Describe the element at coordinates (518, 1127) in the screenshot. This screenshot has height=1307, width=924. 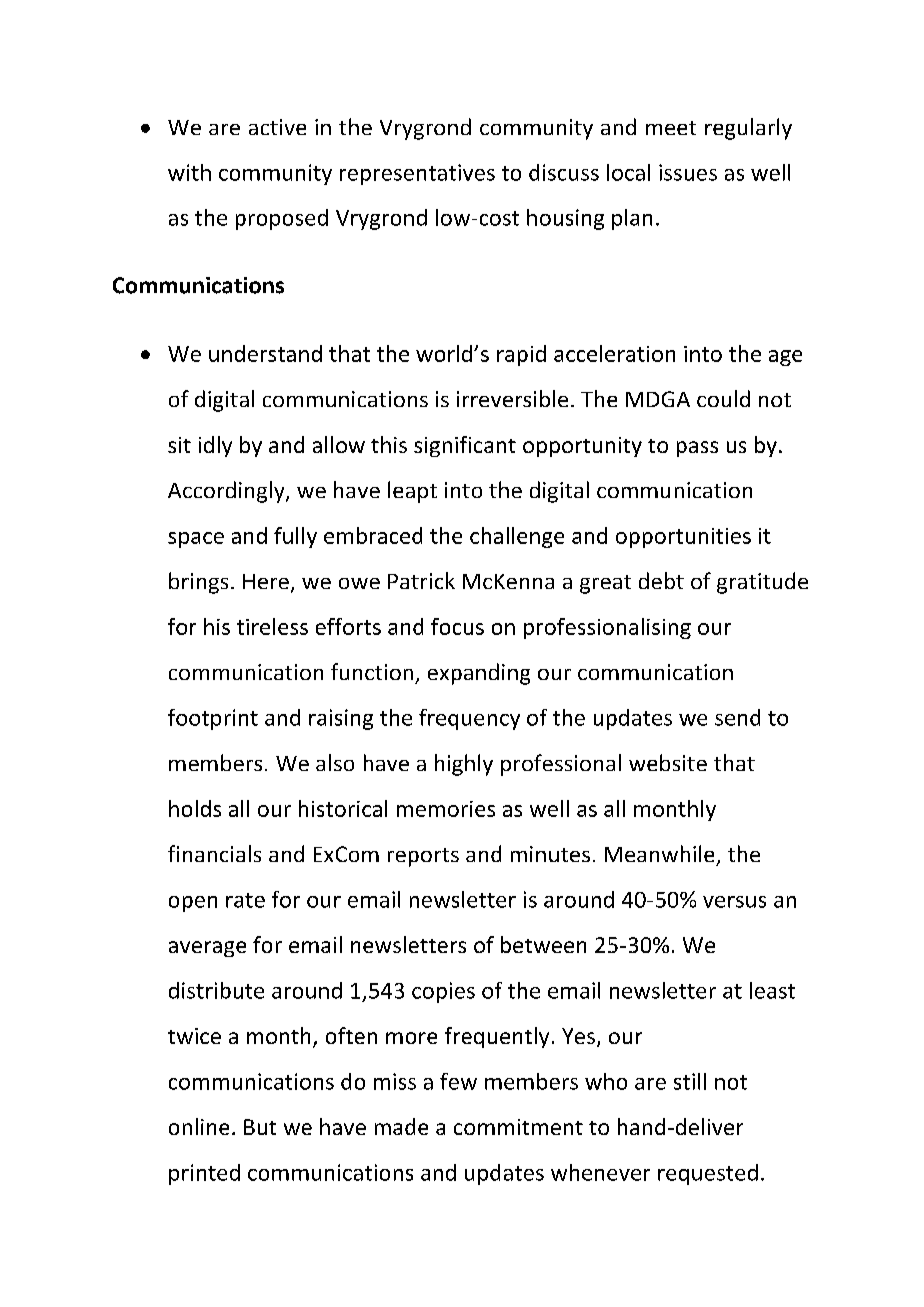
I see `commitment` at that location.
